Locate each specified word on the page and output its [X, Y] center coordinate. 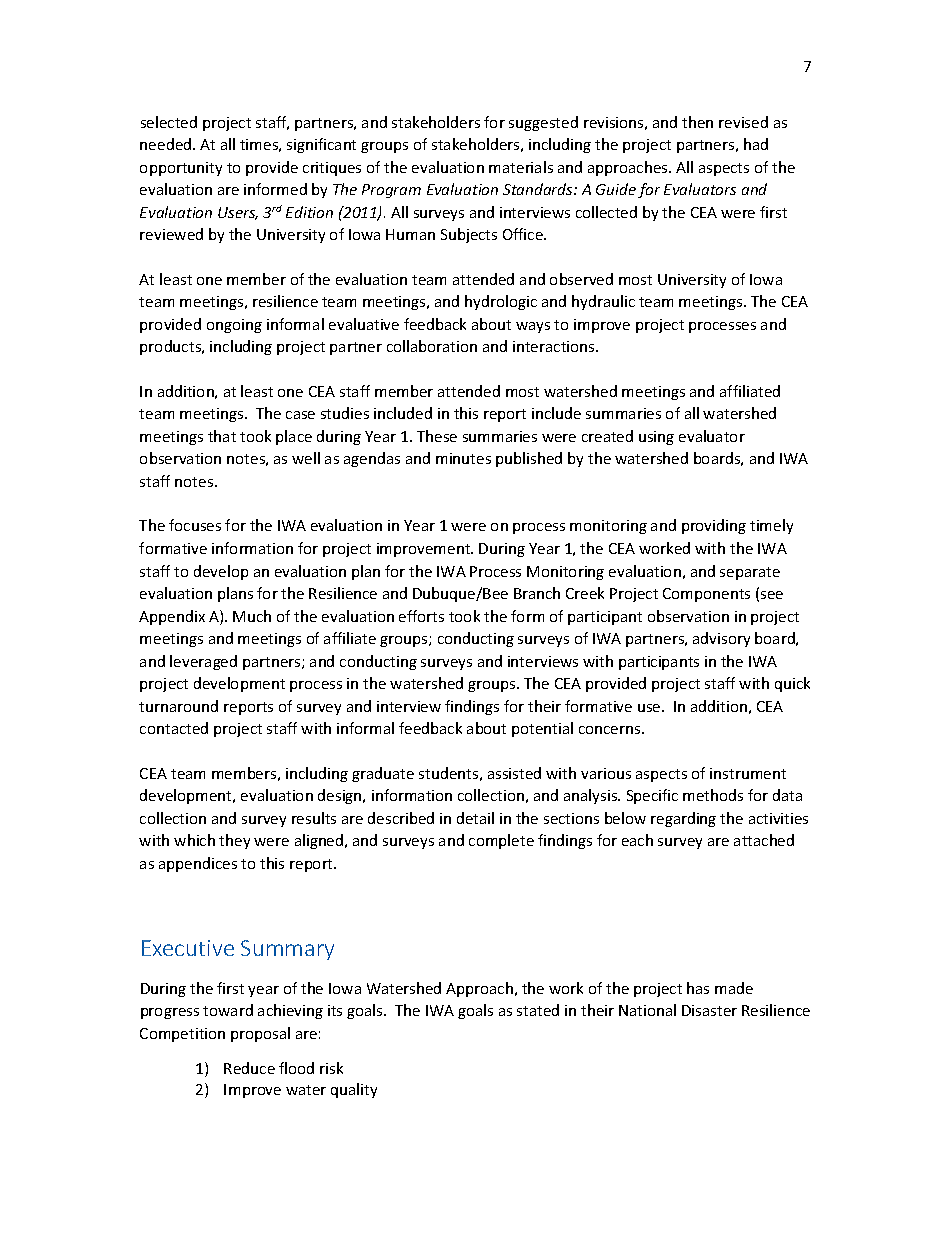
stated [538, 1010]
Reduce [249, 1068]
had [756, 144]
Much [252, 616]
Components [706, 595]
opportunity [181, 169]
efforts [421, 616]
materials [521, 167]
